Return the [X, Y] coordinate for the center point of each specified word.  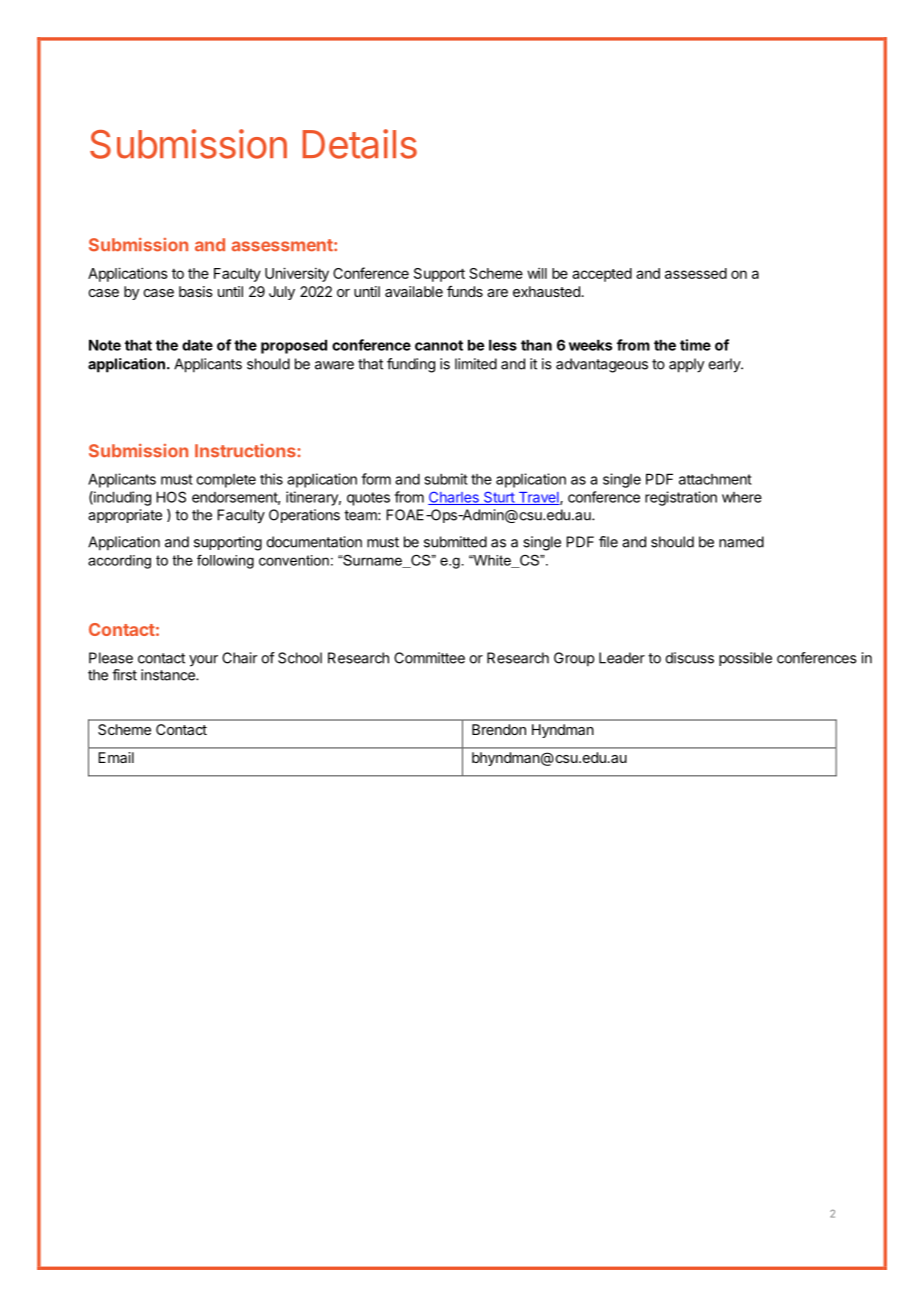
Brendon [499, 729]
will [537, 273]
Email [116, 757]
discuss [689, 658]
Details [360, 144]
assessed [696, 273]
